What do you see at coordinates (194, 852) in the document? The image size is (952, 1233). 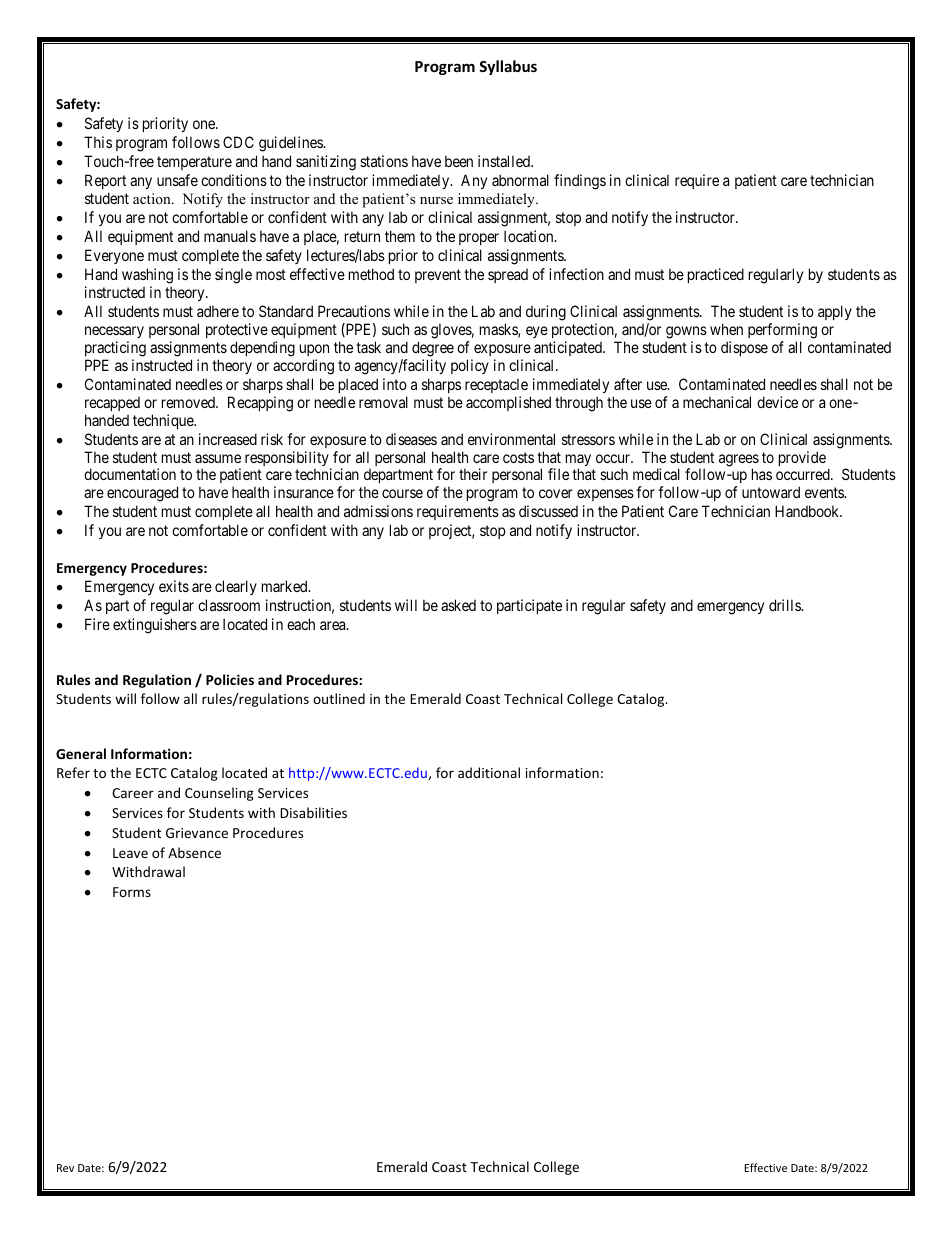 I see `Absence` at bounding box center [194, 852].
